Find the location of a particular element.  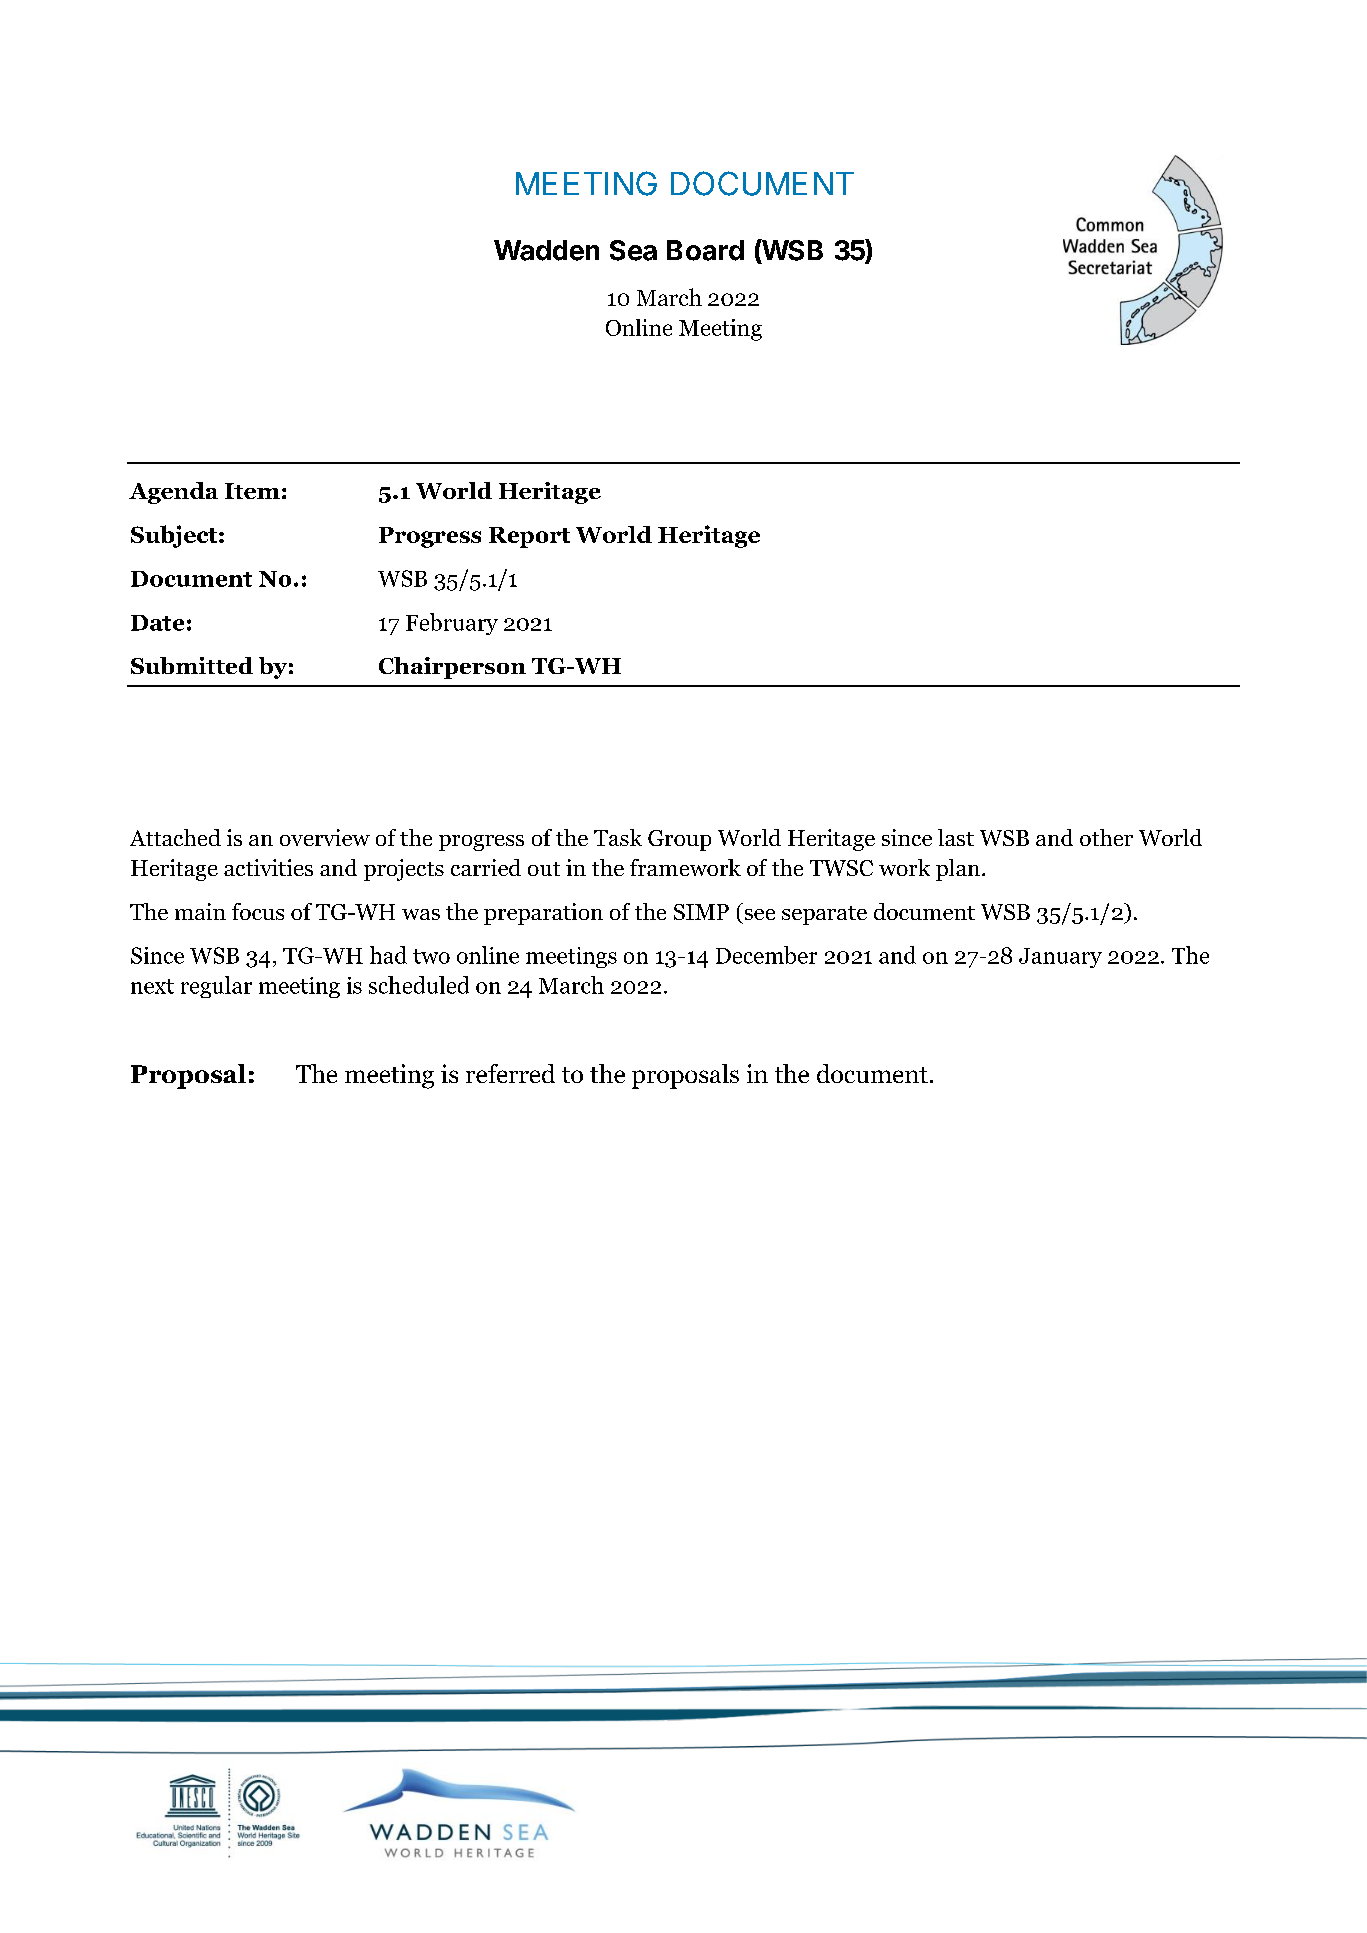

Task is located at coordinates (618, 837).
